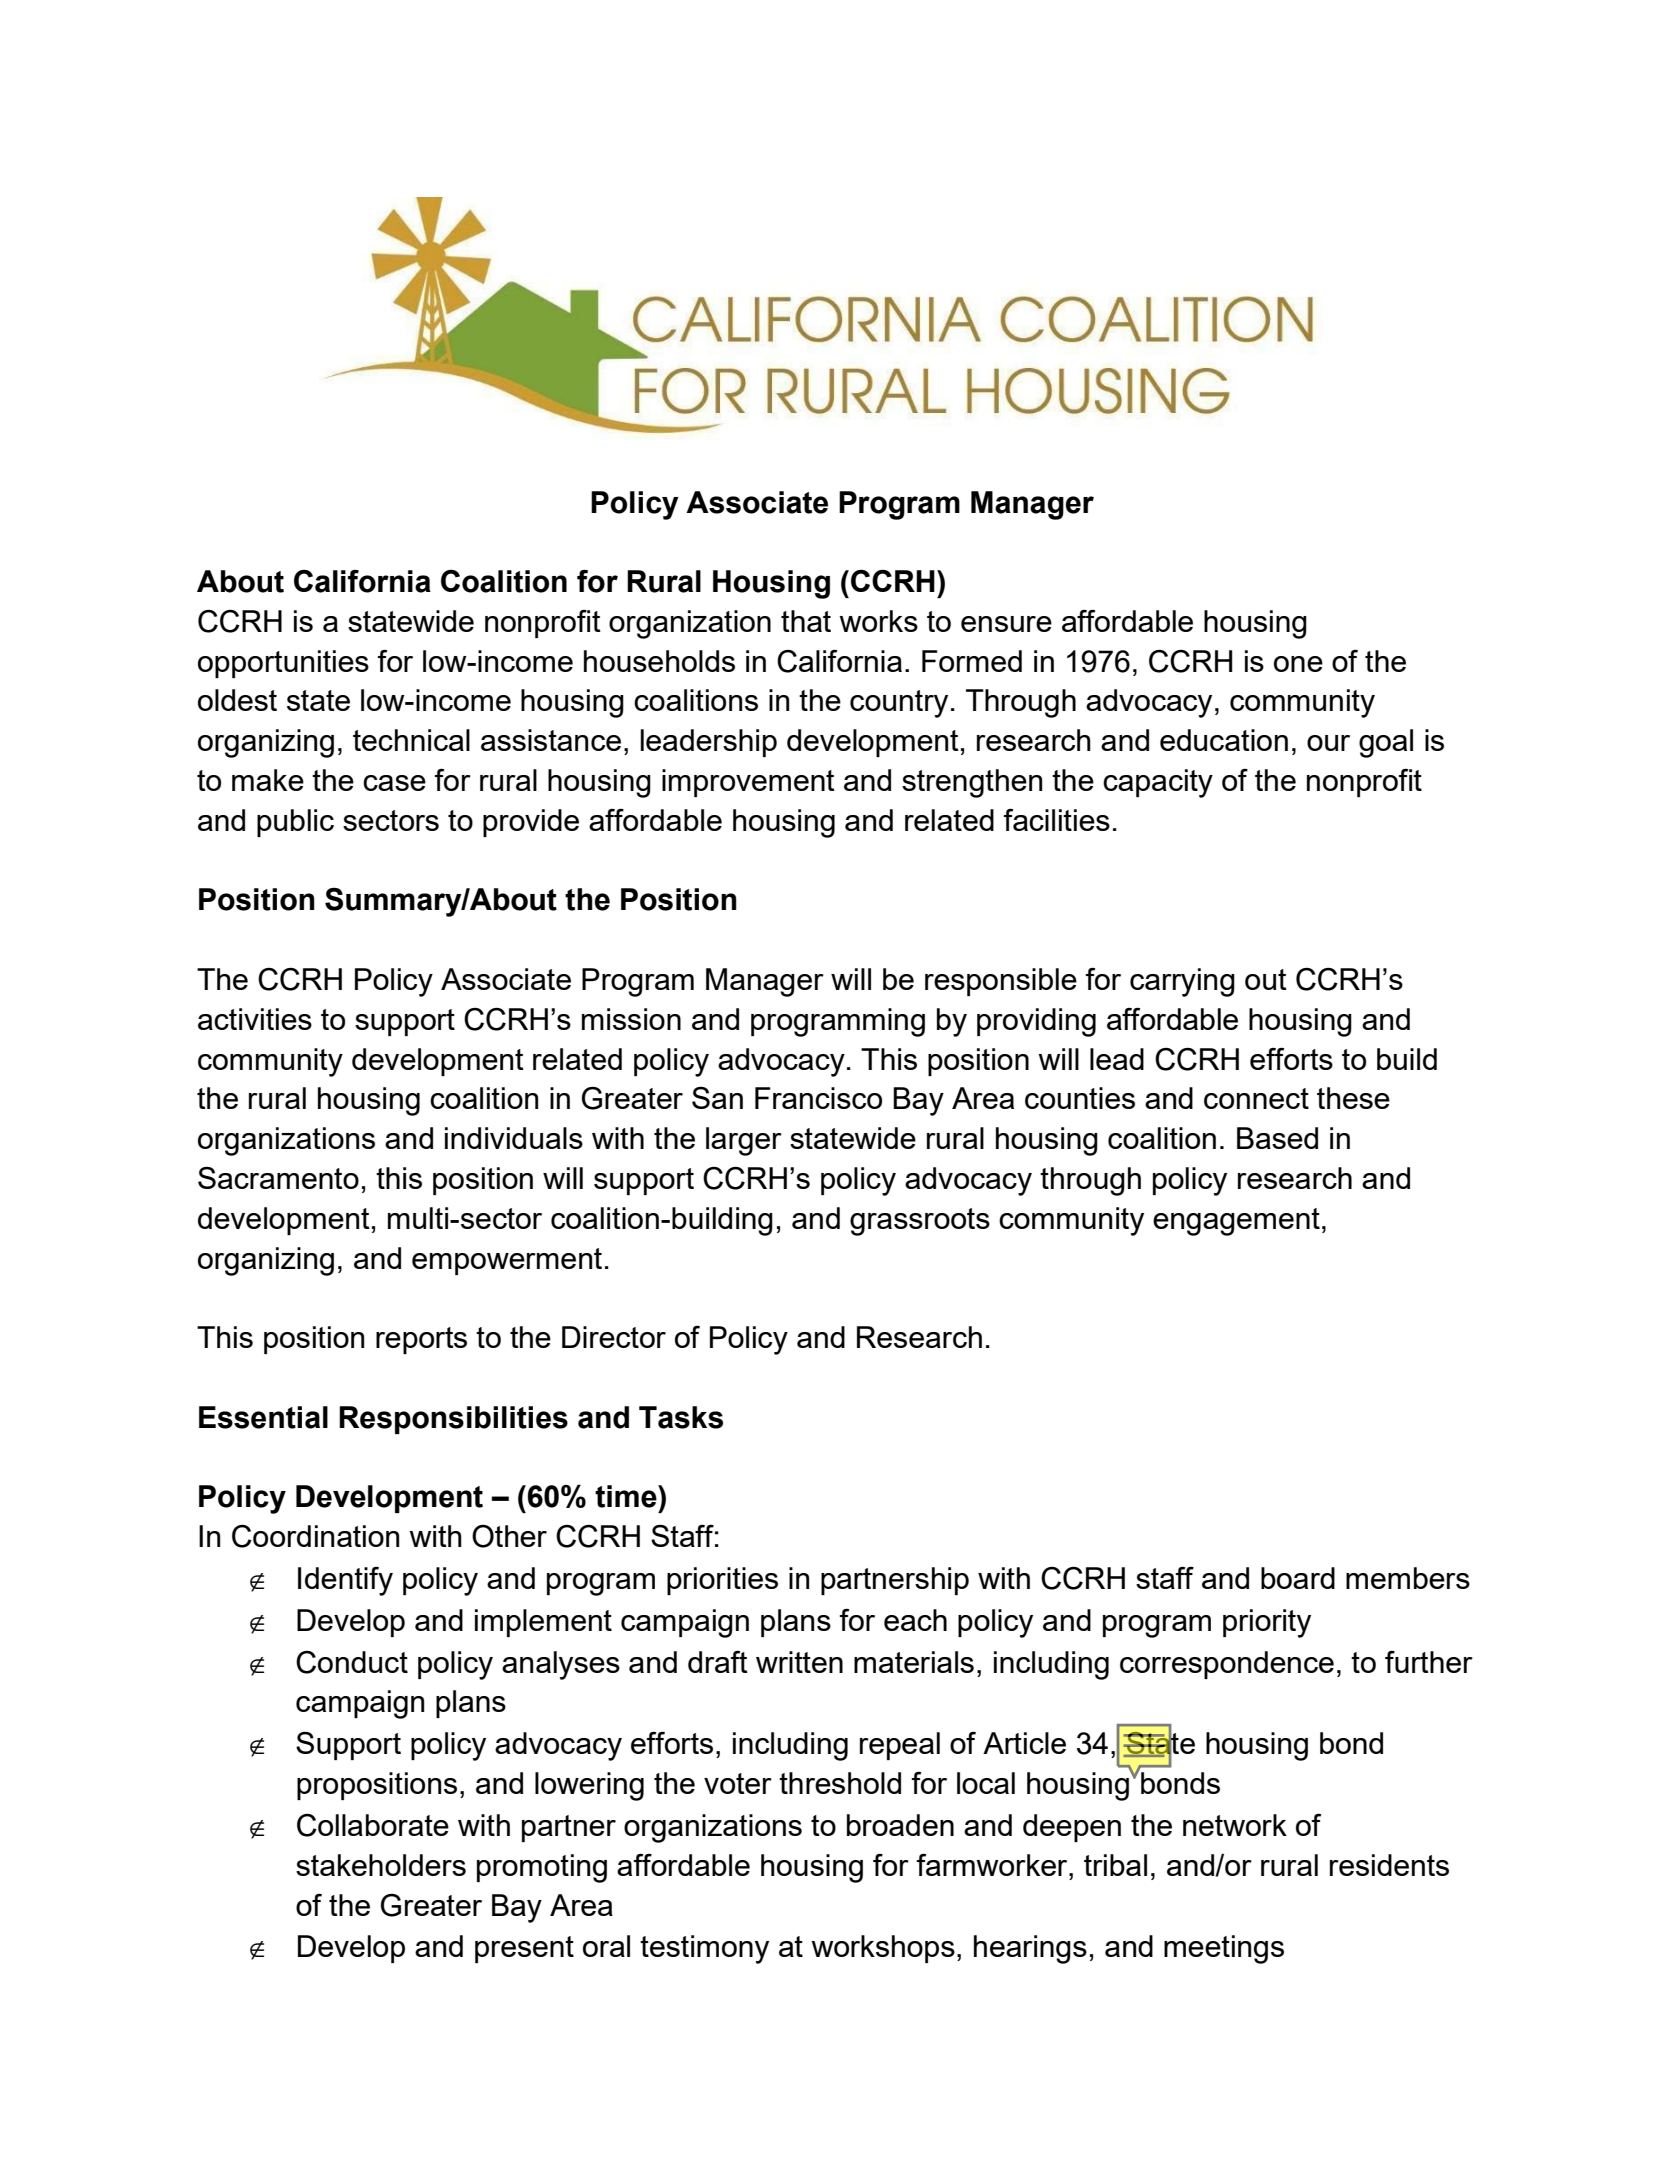  What do you see at coordinates (421, 1340) in the screenshot?
I see `reports` at bounding box center [421, 1340].
